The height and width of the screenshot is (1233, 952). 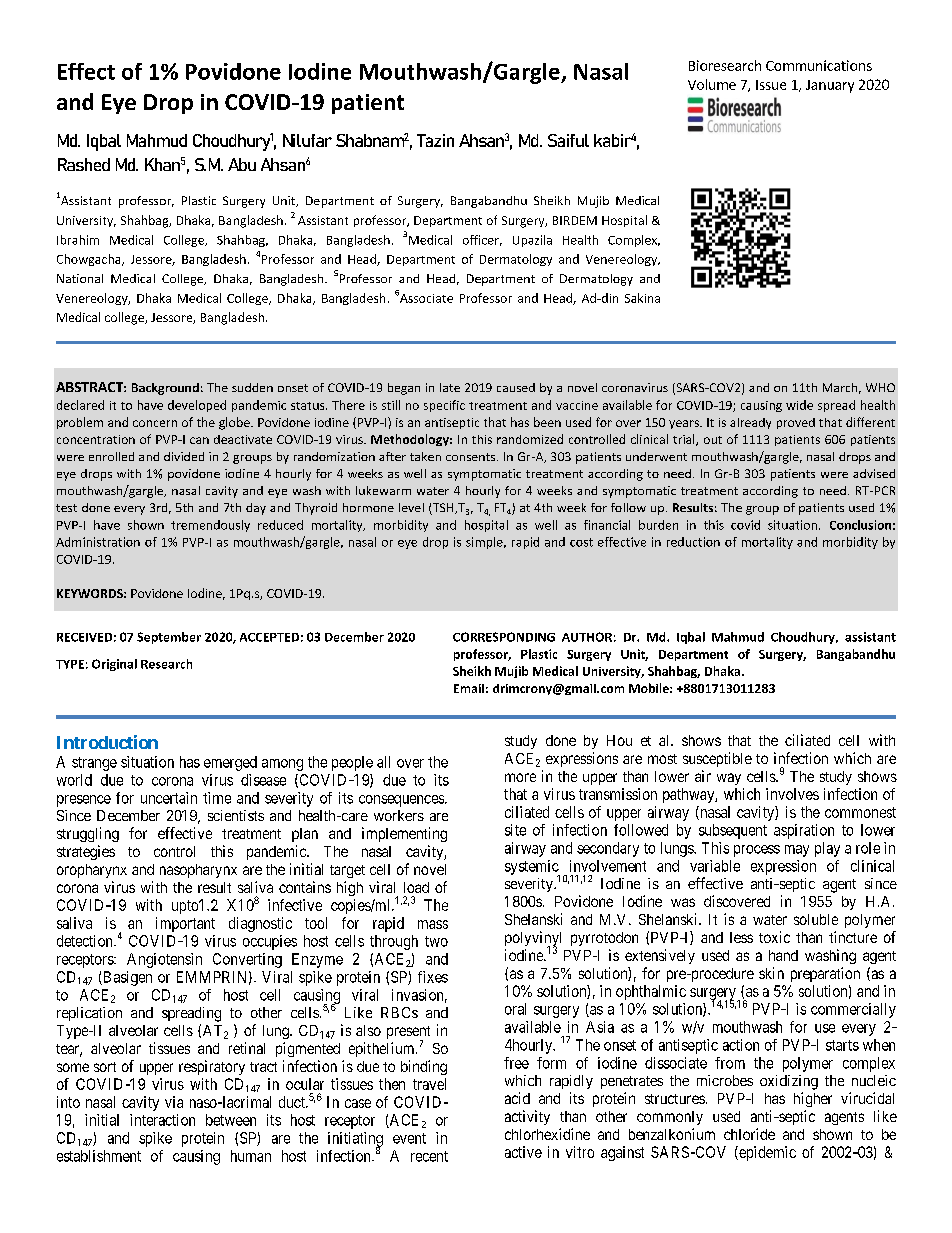 What do you see at coordinates (504, 637) in the screenshot?
I see `CORRESPONDING` at bounding box center [504, 637].
